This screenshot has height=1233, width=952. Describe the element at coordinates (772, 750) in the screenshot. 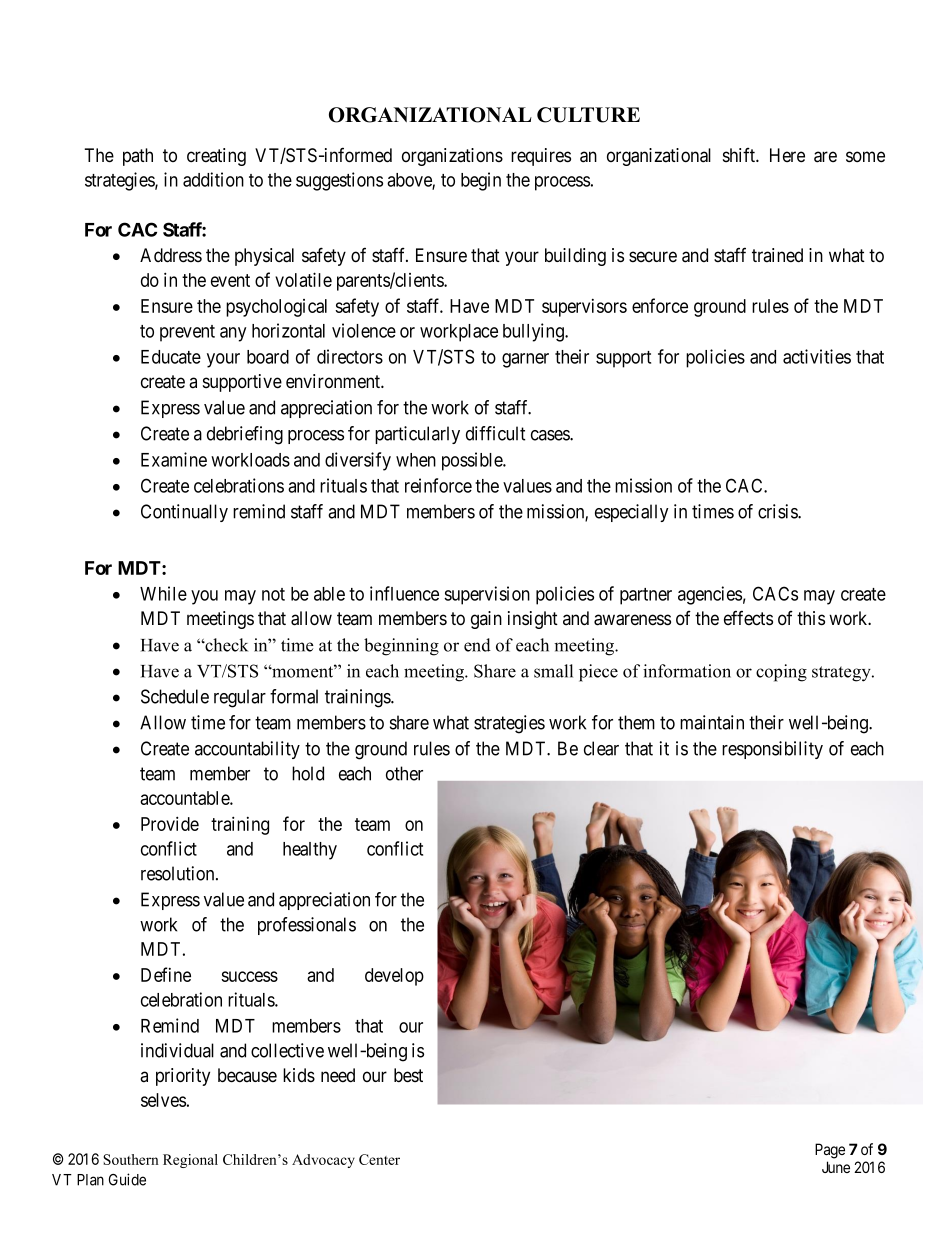

I see `responsibility` at that location.
